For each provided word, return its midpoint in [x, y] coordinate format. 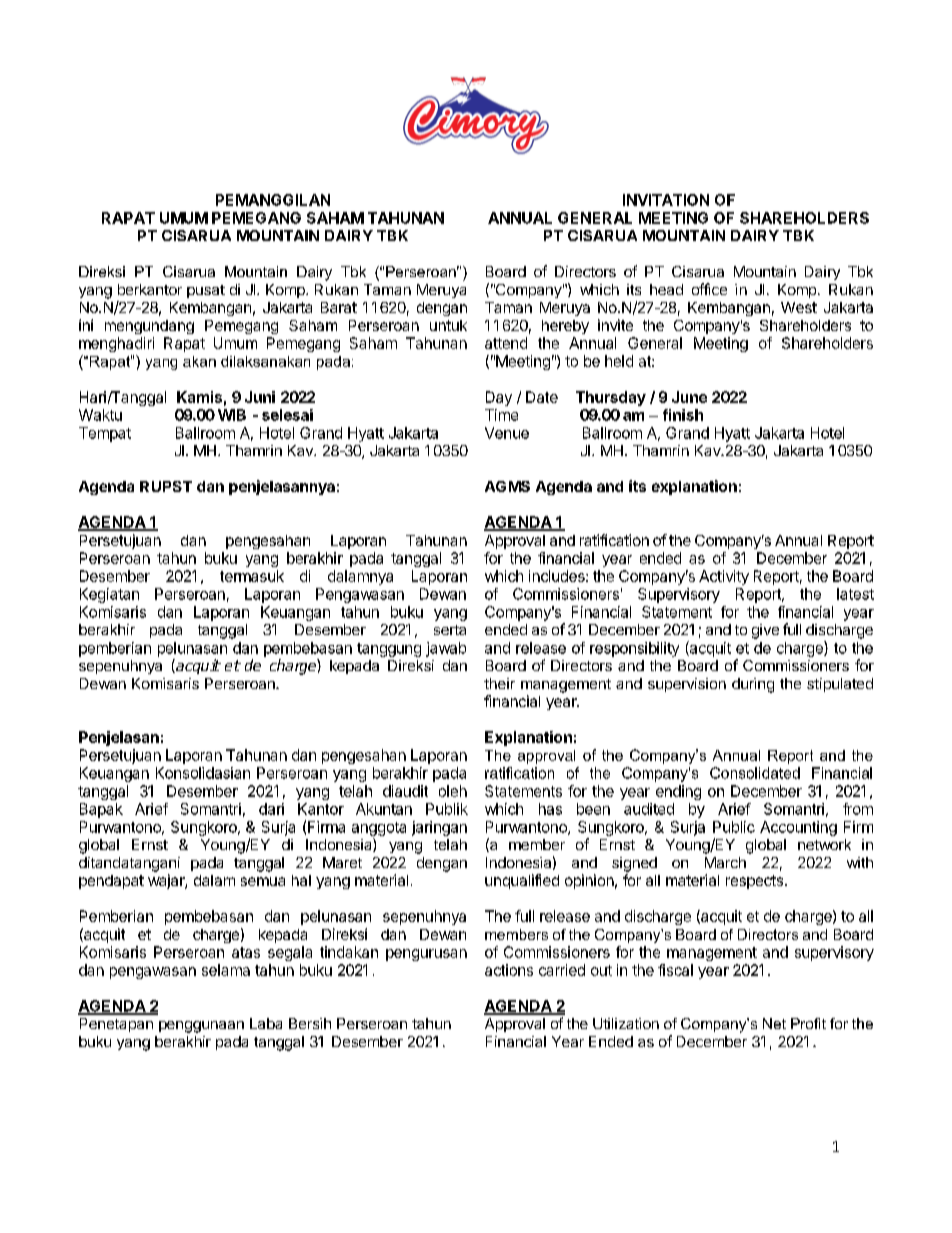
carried [562, 970]
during [753, 685]
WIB [232, 415]
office [709, 289]
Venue [507, 433]
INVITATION [666, 200]
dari [271, 809]
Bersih [310, 1023]
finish [683, 415]
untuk [448, 325]
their [499, 683]
